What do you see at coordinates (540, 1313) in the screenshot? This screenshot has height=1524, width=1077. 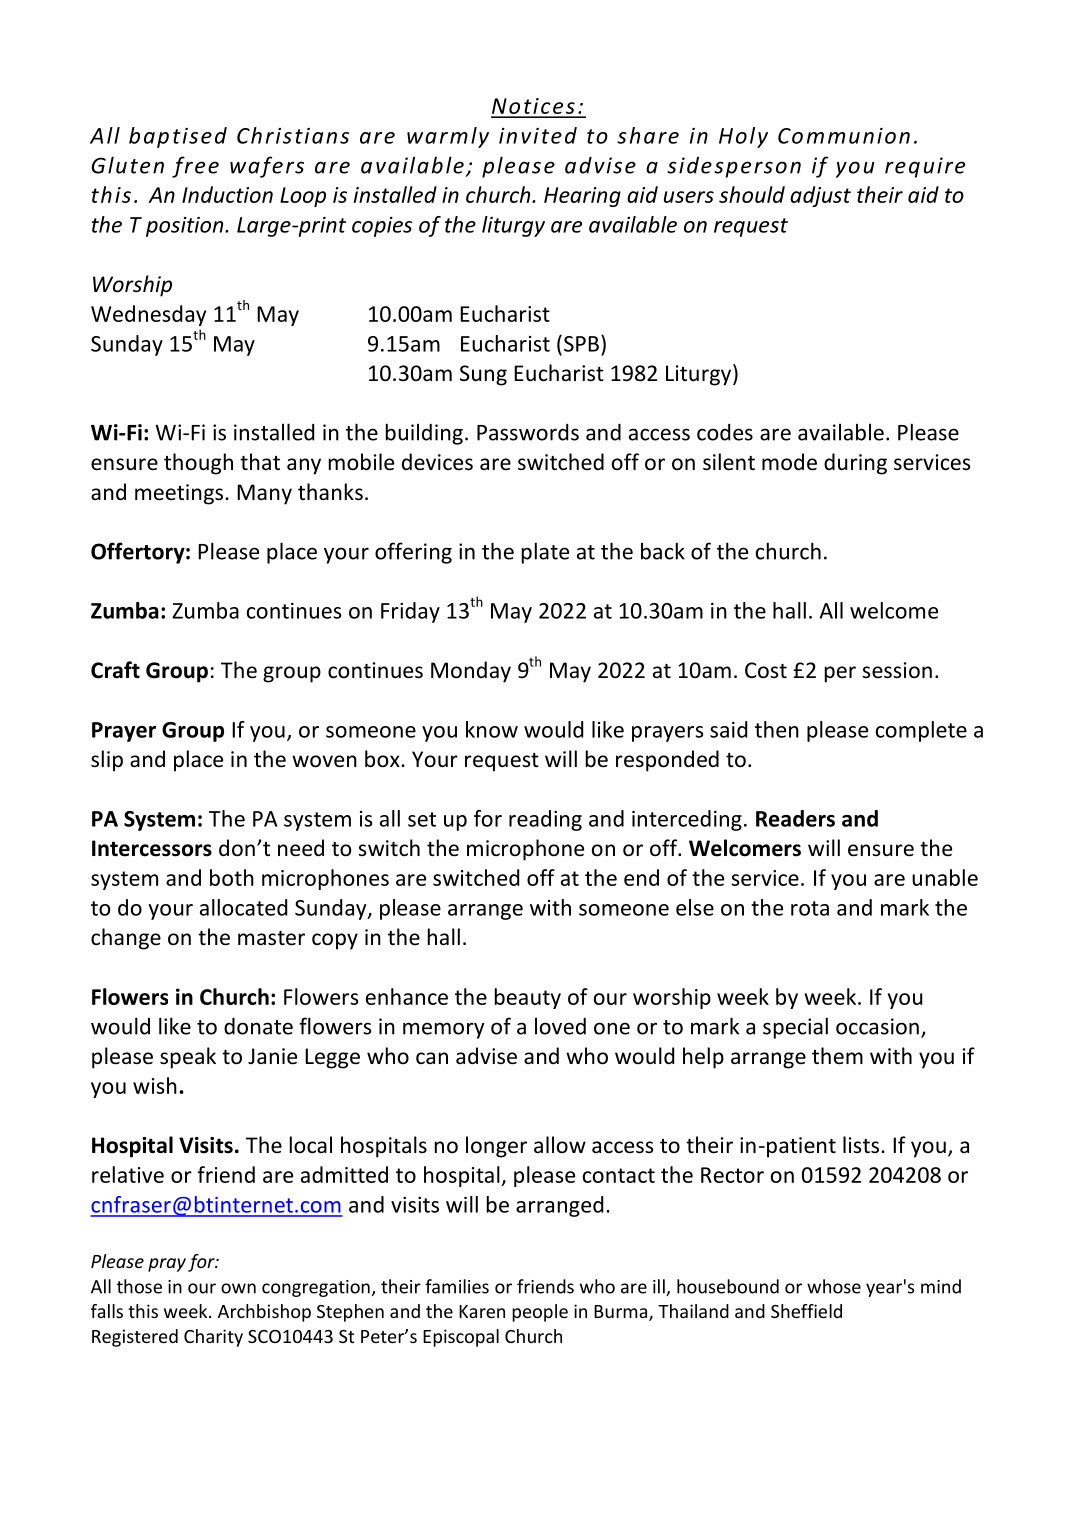 I see `people` at bounding box center [540, 1313].
